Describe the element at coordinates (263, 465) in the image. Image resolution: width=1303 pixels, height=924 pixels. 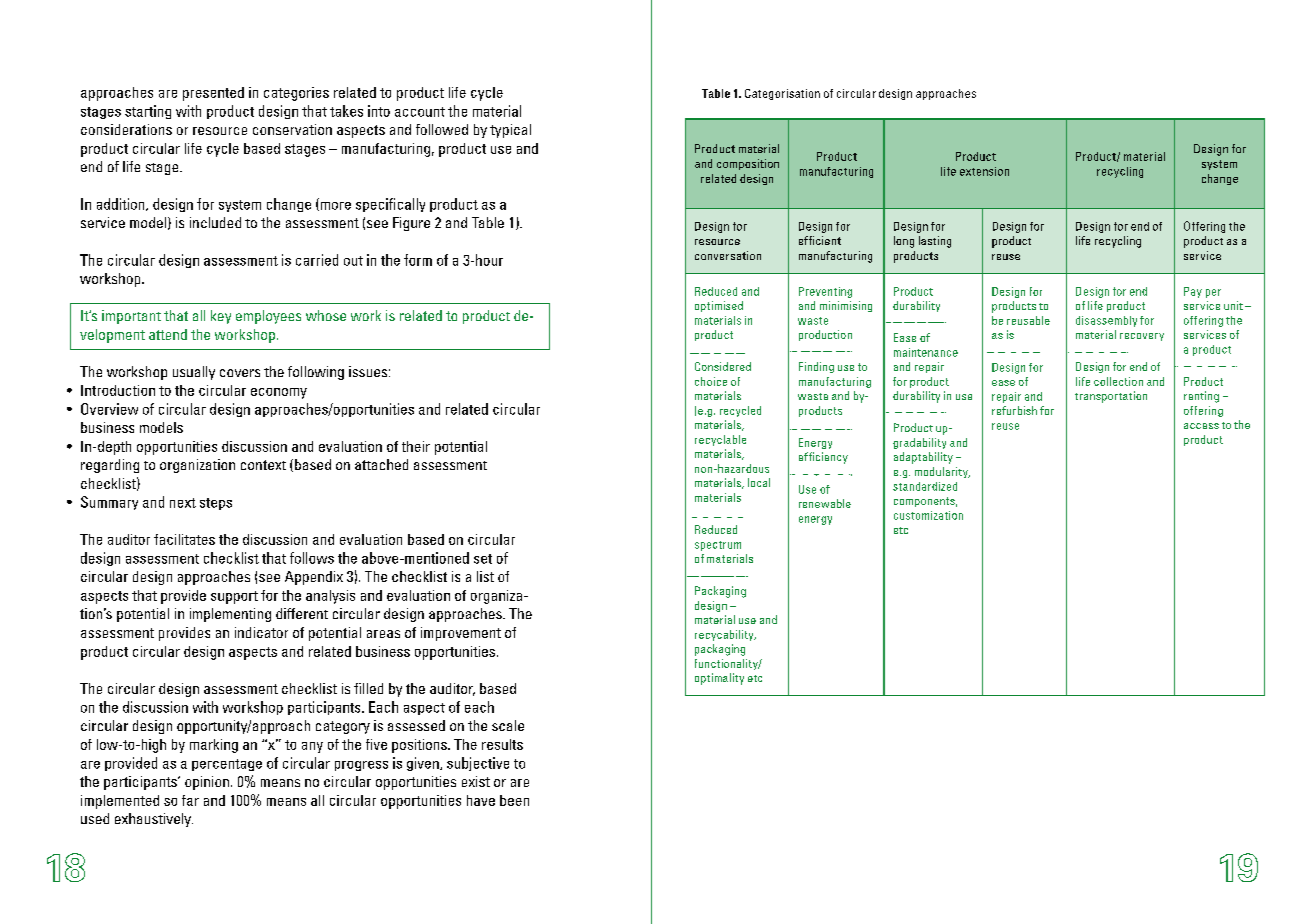
I see `context` at that location.
